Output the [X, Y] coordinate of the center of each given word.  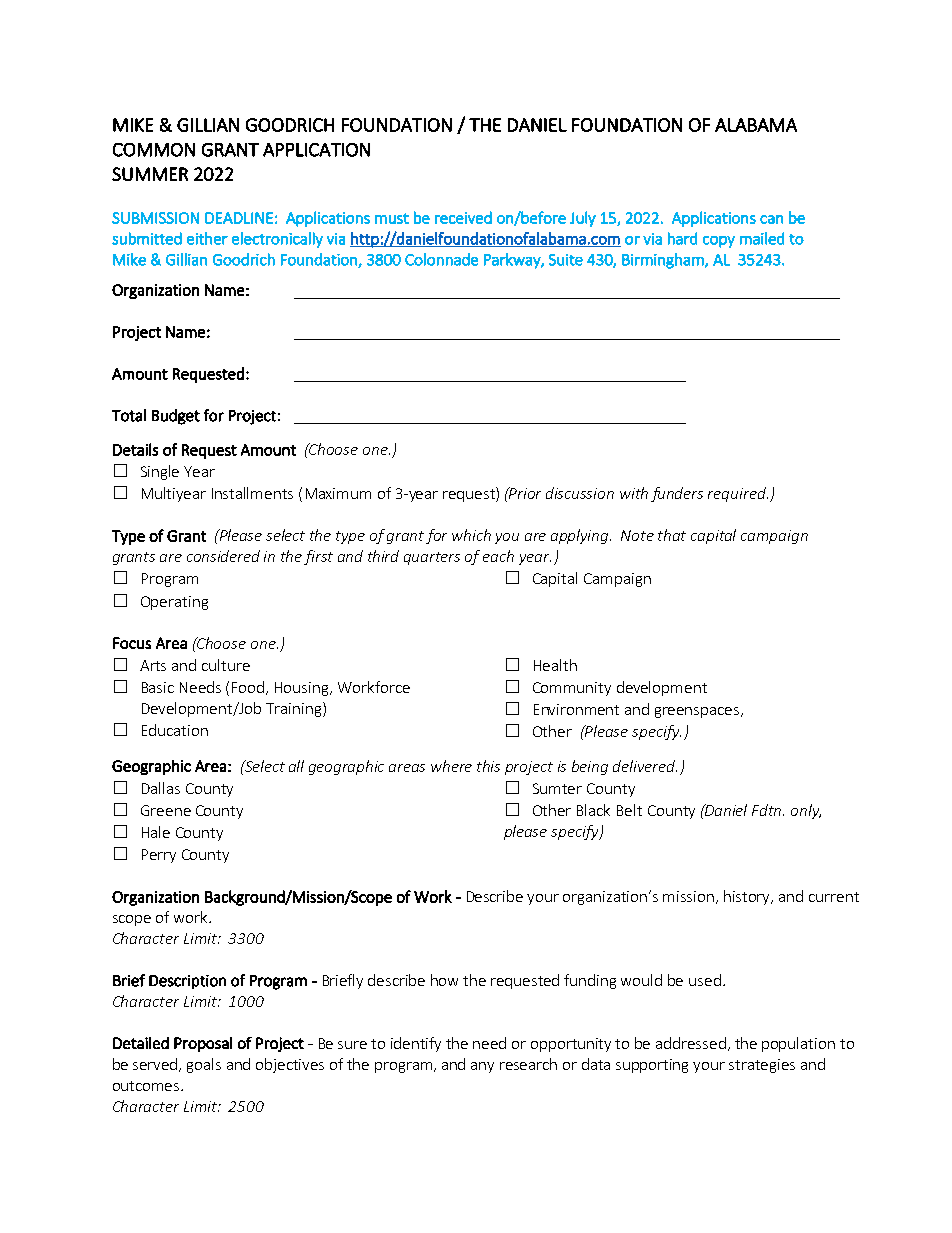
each [498, 556]
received [463, 217]
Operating [174, 603]
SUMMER [150, 174]
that [672, 535]
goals [204, 1065]
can [771, 219]
